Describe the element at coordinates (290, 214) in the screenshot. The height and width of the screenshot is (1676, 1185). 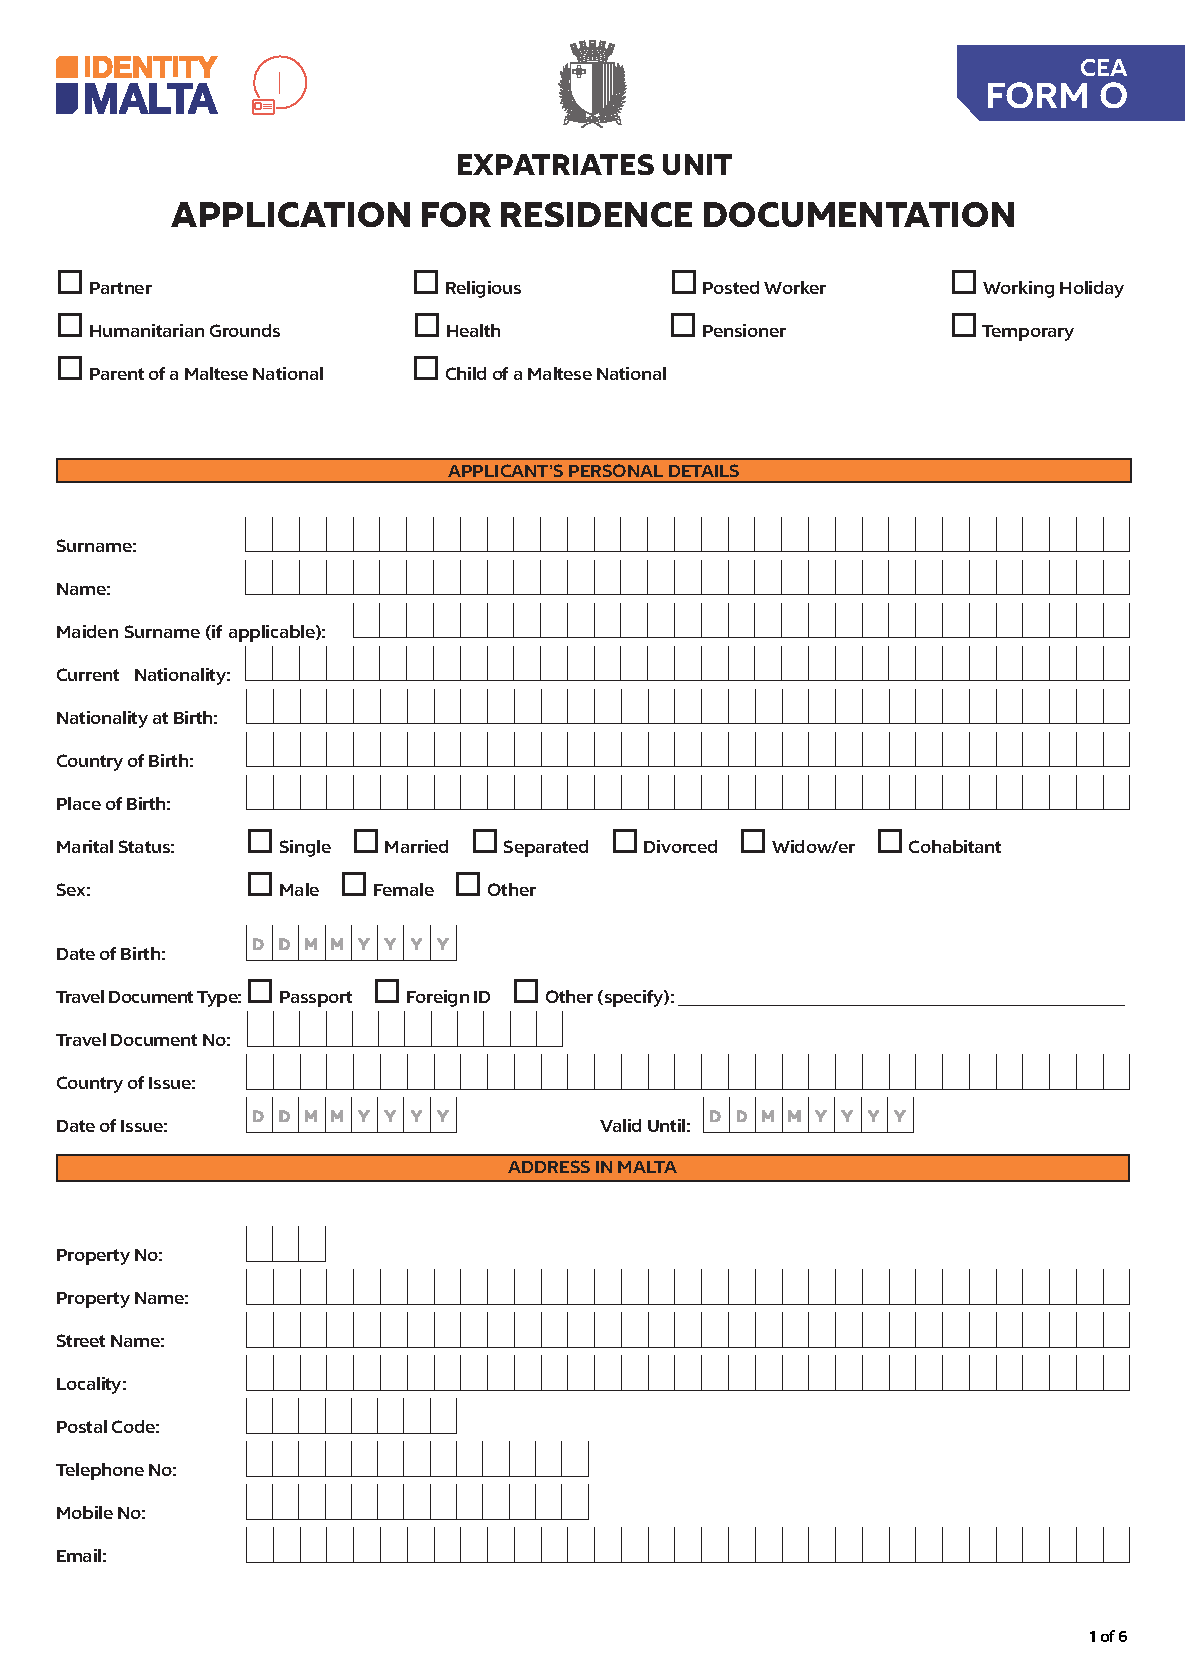
I see `APPLICATION` at that location.
